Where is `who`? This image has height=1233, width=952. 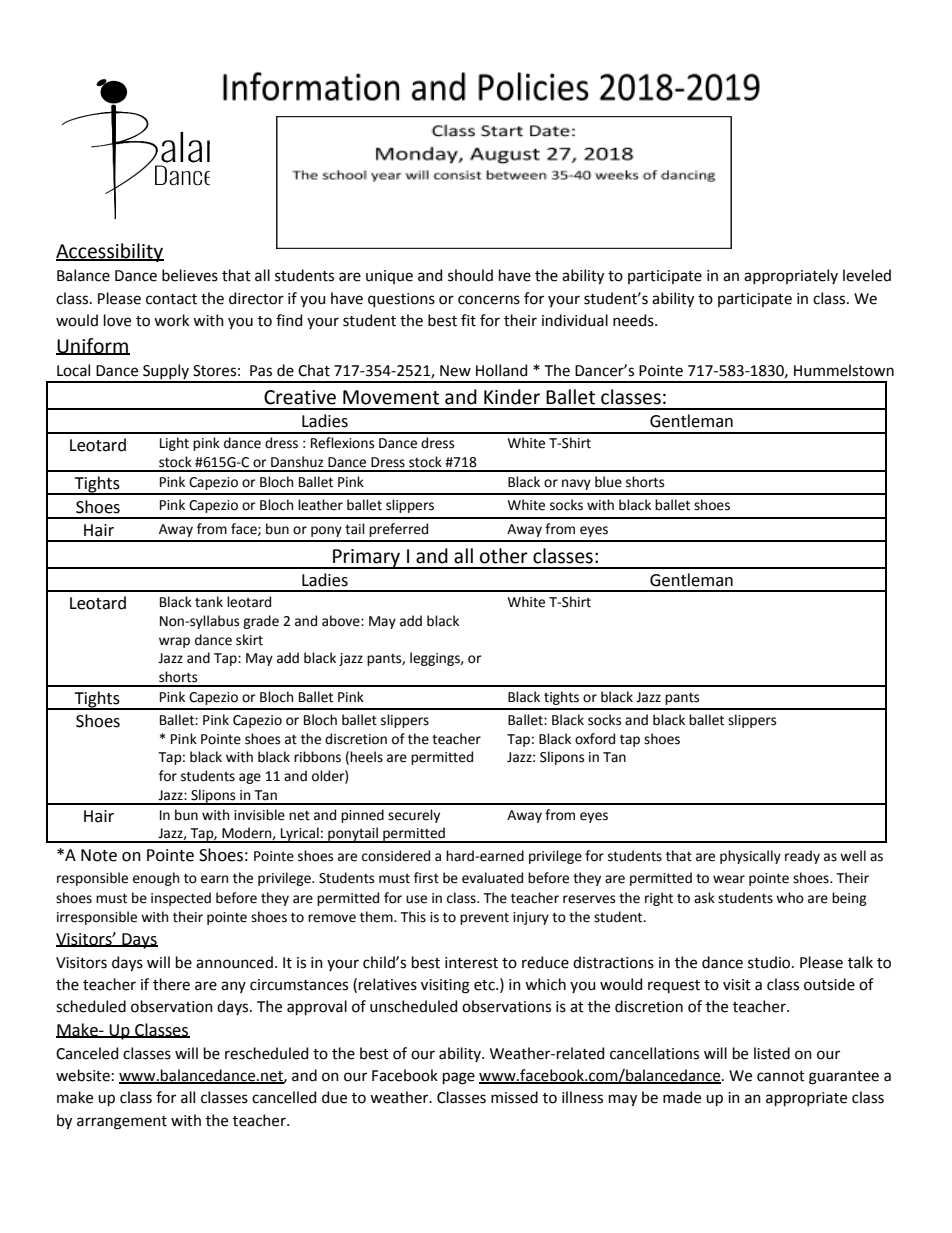 who is located at coordinates (790, 898).
